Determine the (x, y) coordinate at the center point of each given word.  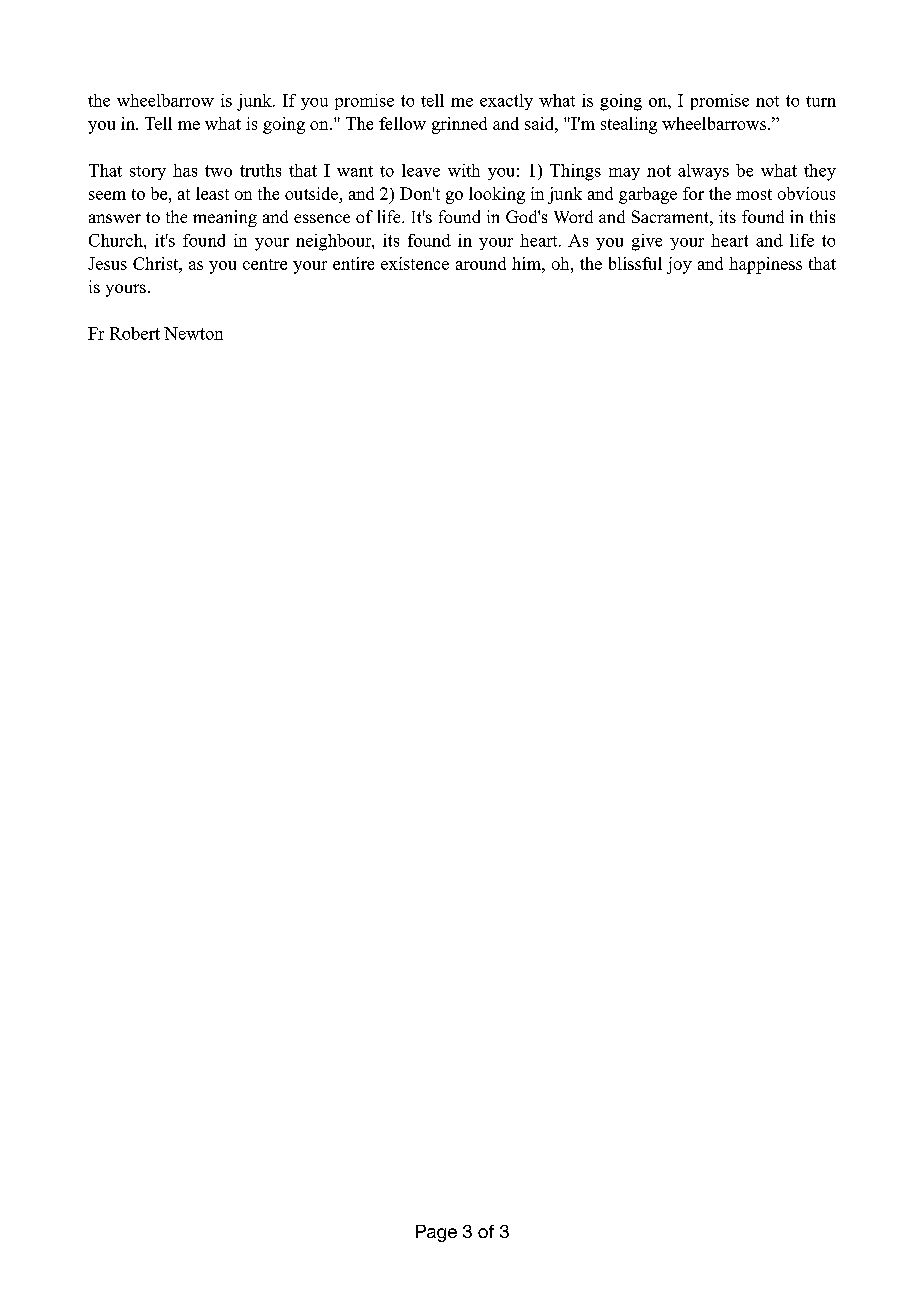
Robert (135, 333)
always (703, 172)
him (527, 263)
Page (436, 1233)
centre (265, 264)
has (185, 170)
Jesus (107, 263)
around (481, 263)
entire (353, 263)
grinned (459, 125)
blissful (635, 263)
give (647, 242)
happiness (765, 265)
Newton (193, 333)
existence (415, 263)
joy (679, 265)
